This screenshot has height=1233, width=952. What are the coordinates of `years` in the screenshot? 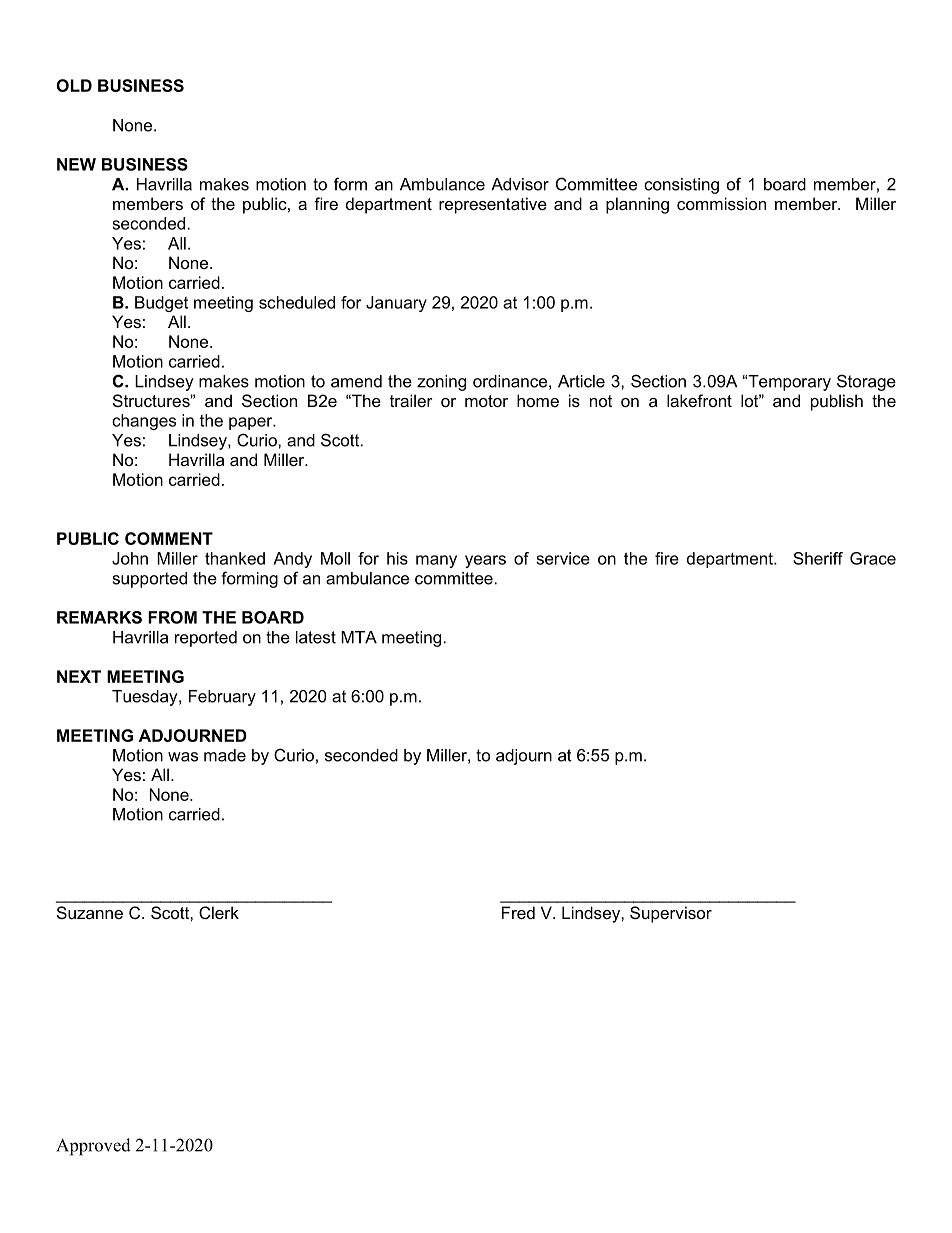 It's located at (485, 561).
